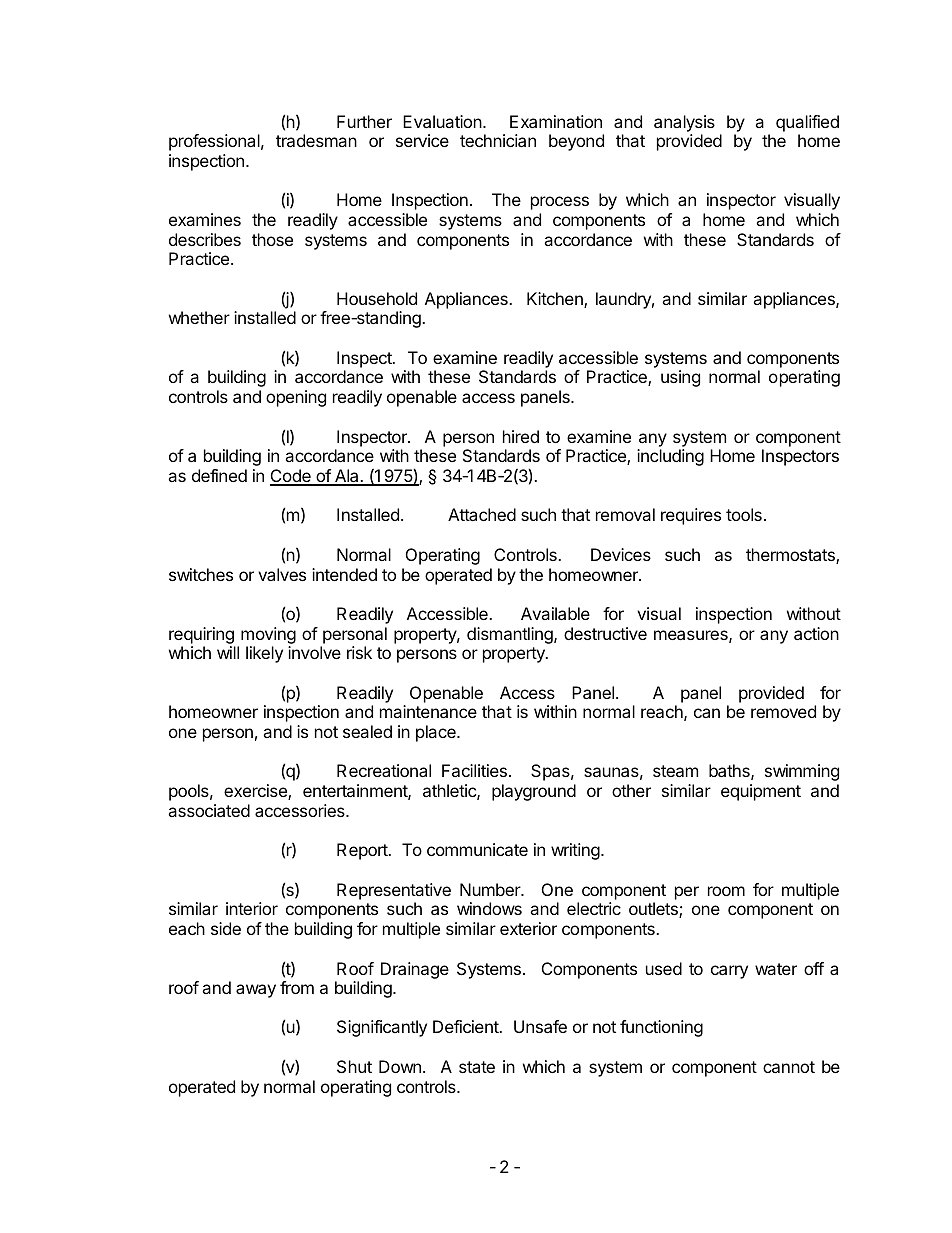 The width and height of the document is (952, 1233). What do you see at coordinates (670, 457) in the document?
I see `including` at bounding box center [670, 457].
